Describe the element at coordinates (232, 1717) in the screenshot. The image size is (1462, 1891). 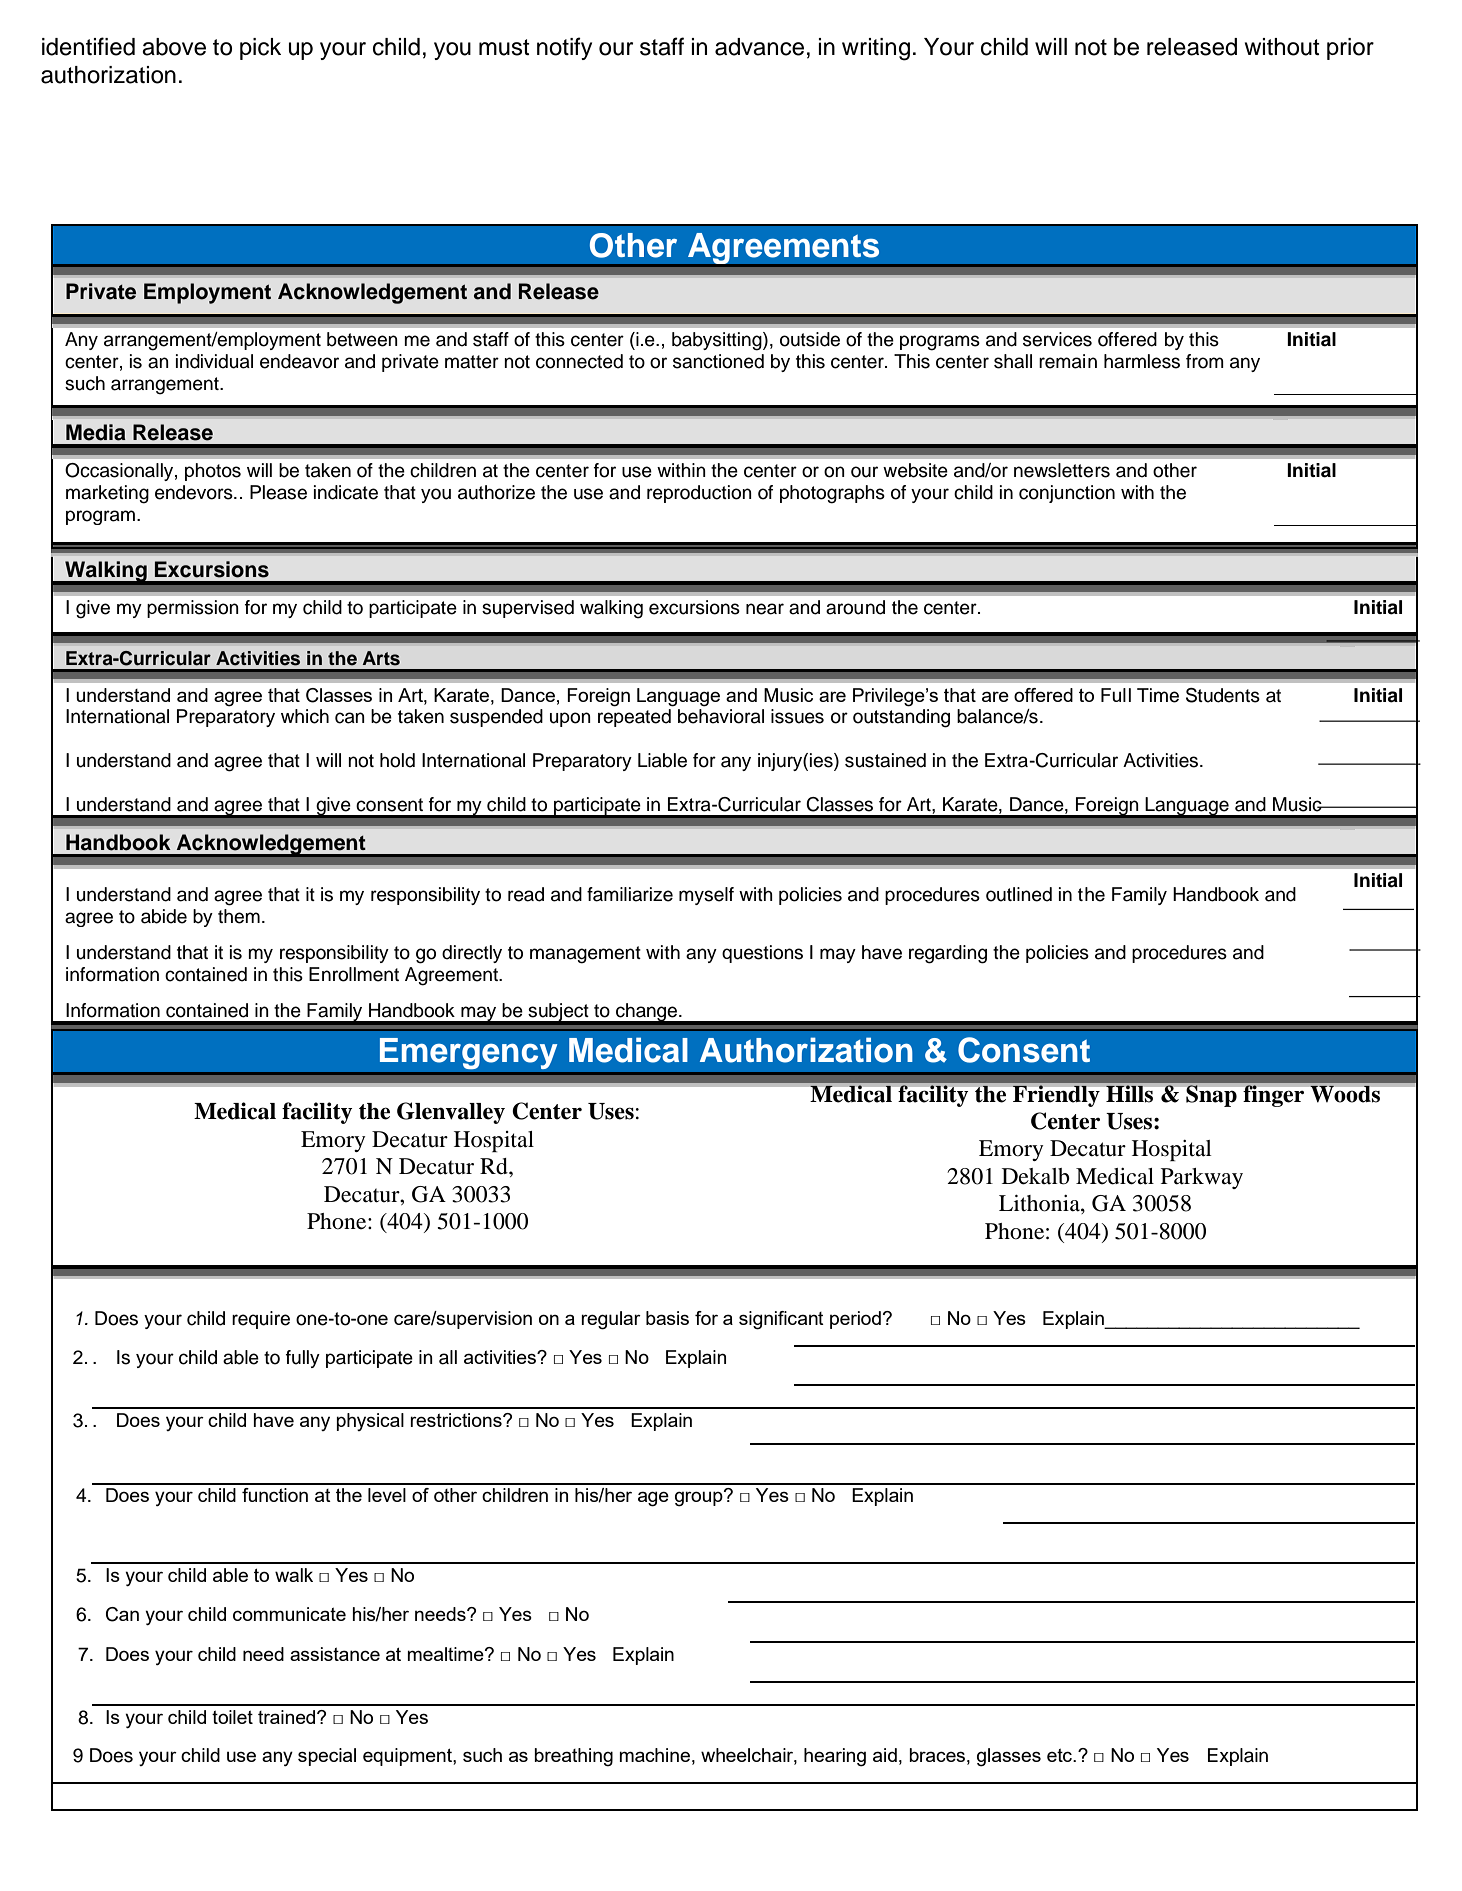
I see `toilet` at that location.
